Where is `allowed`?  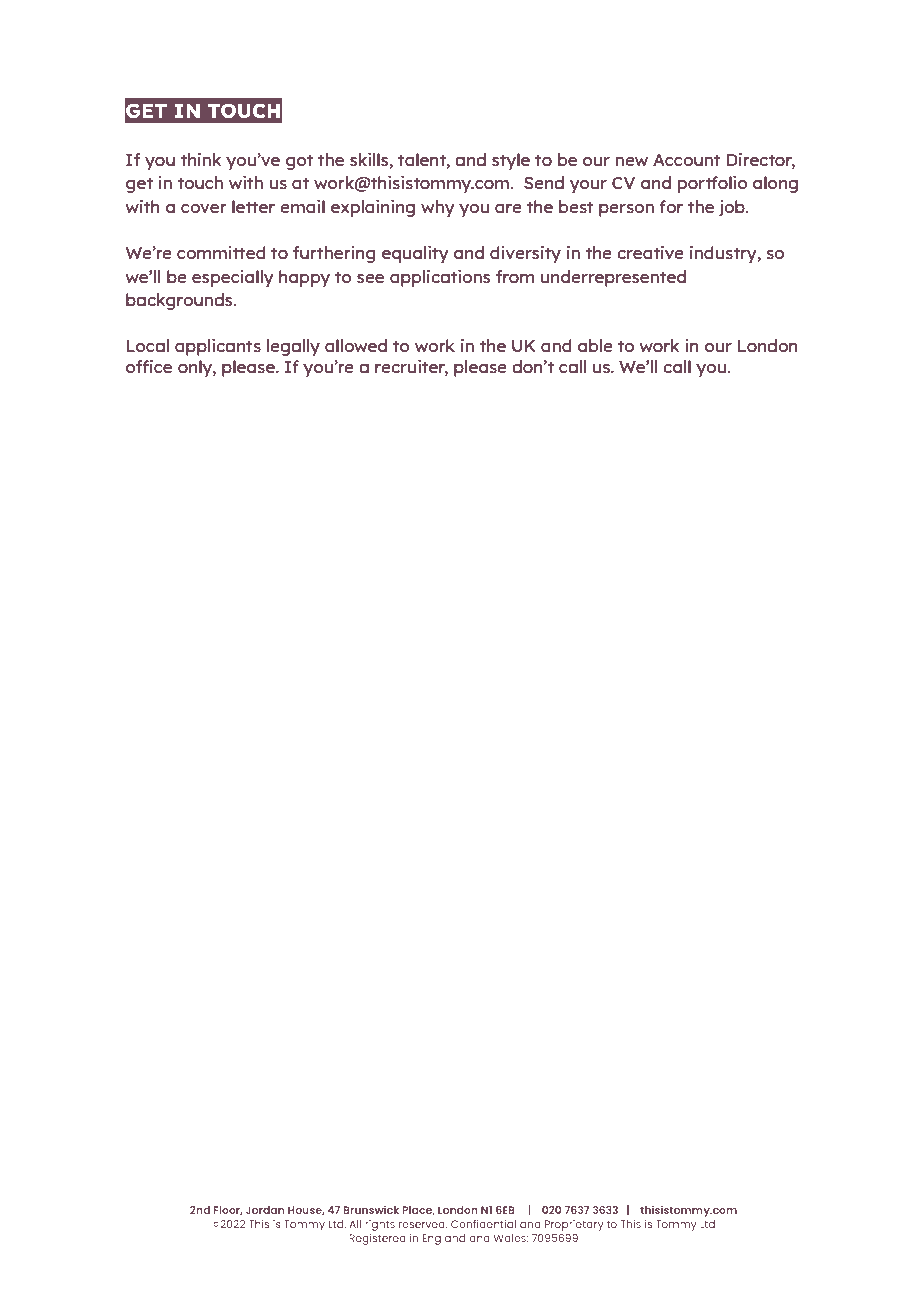 allowed is located at coordinates (356, 345).
